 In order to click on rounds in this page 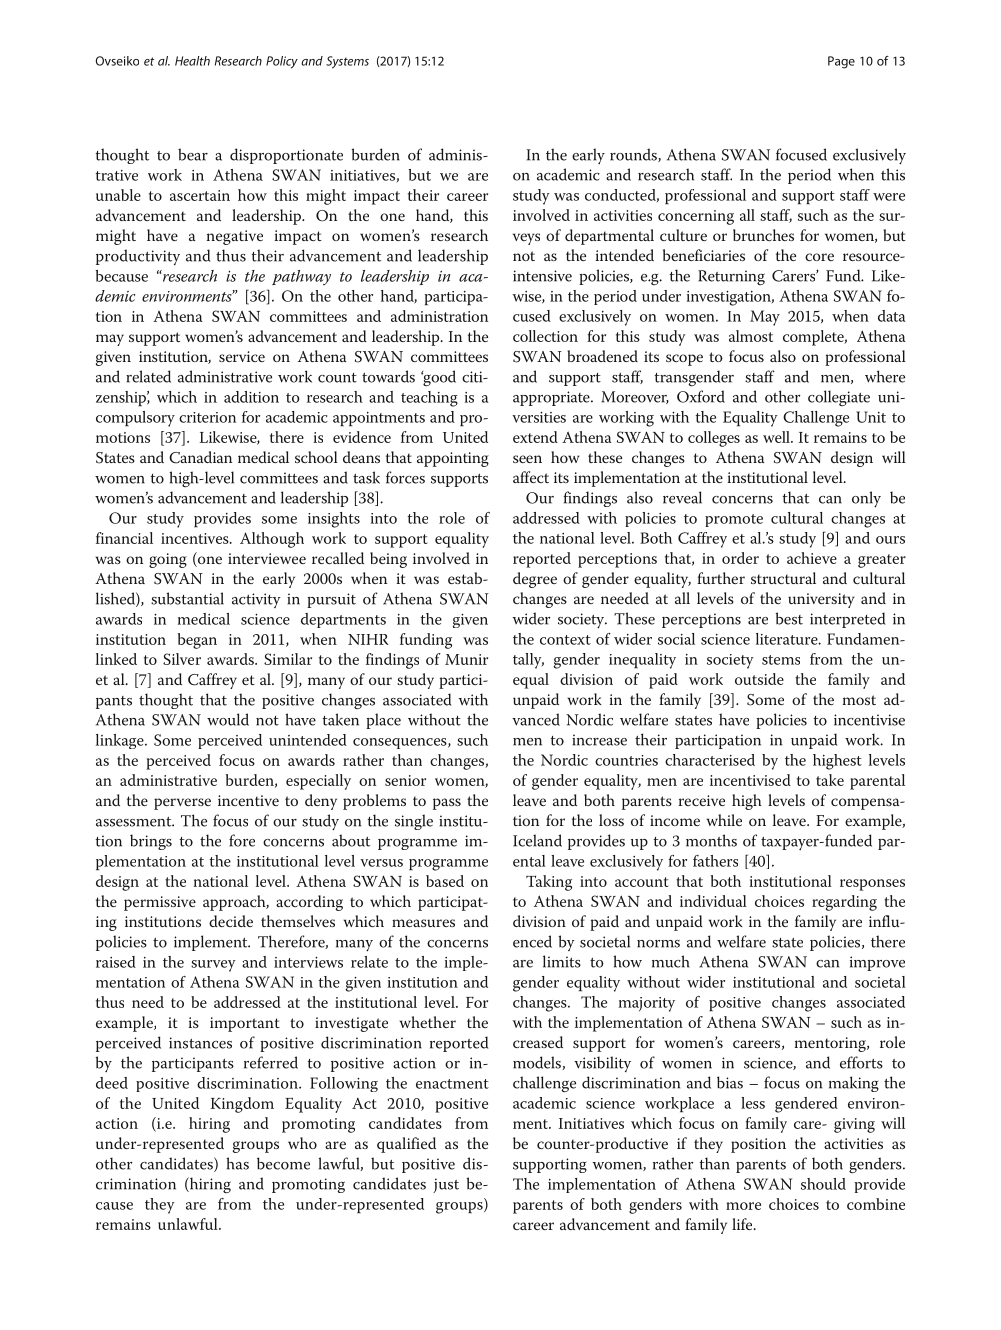, I will do `click(634, 155)`.
